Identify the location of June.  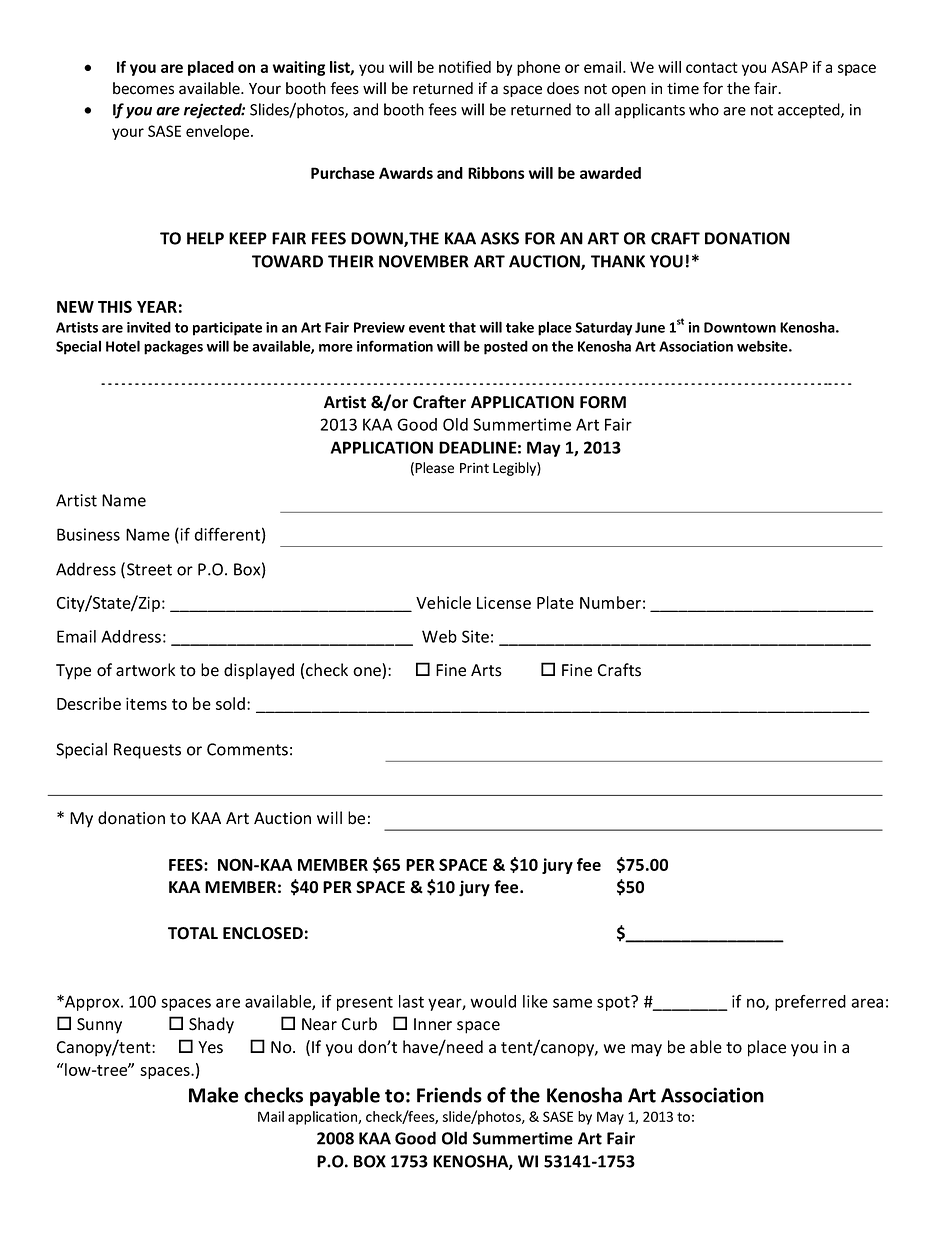
(650, 327).
